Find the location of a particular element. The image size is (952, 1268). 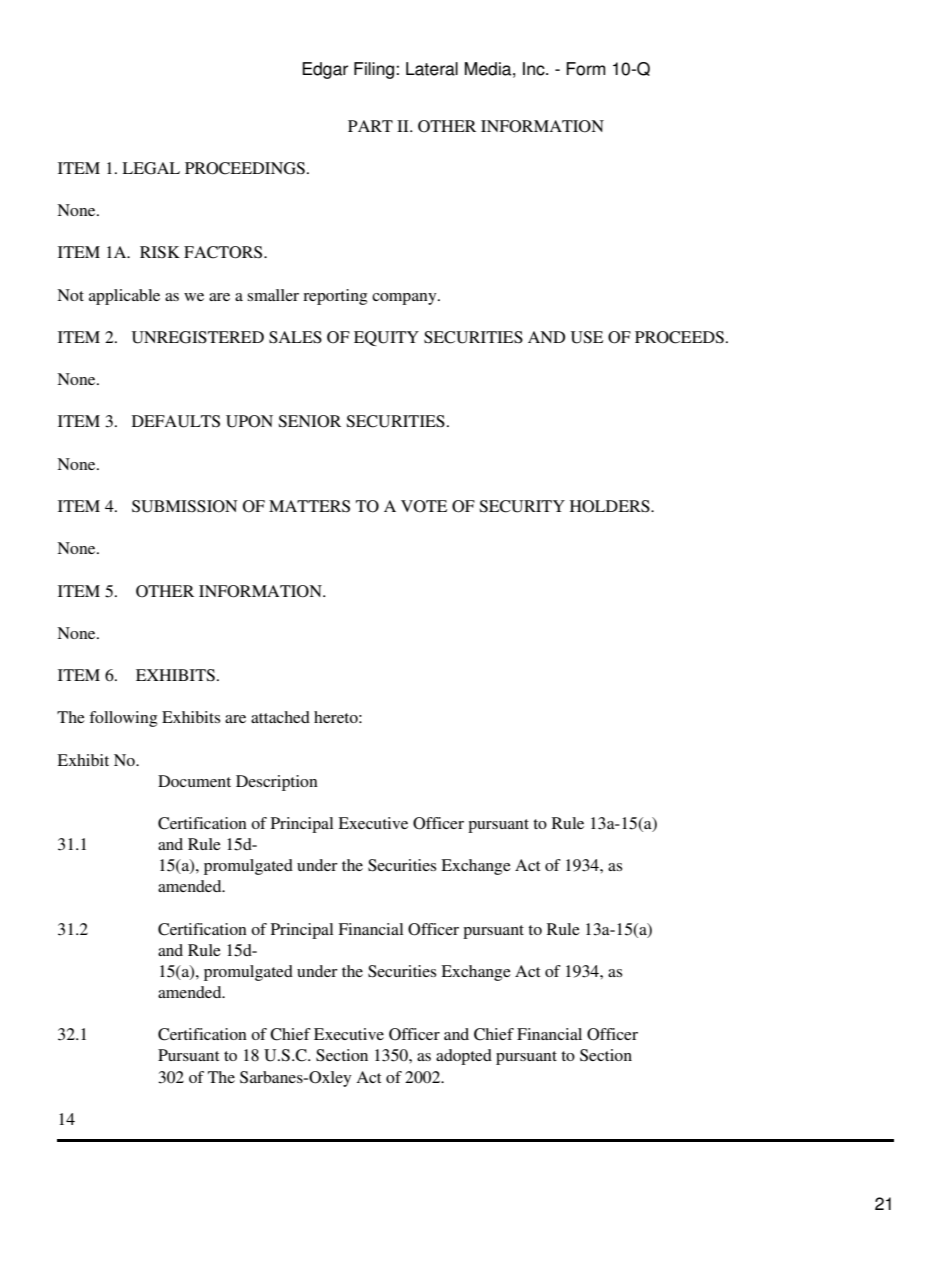

attached is located at coordinates (280, 717).
